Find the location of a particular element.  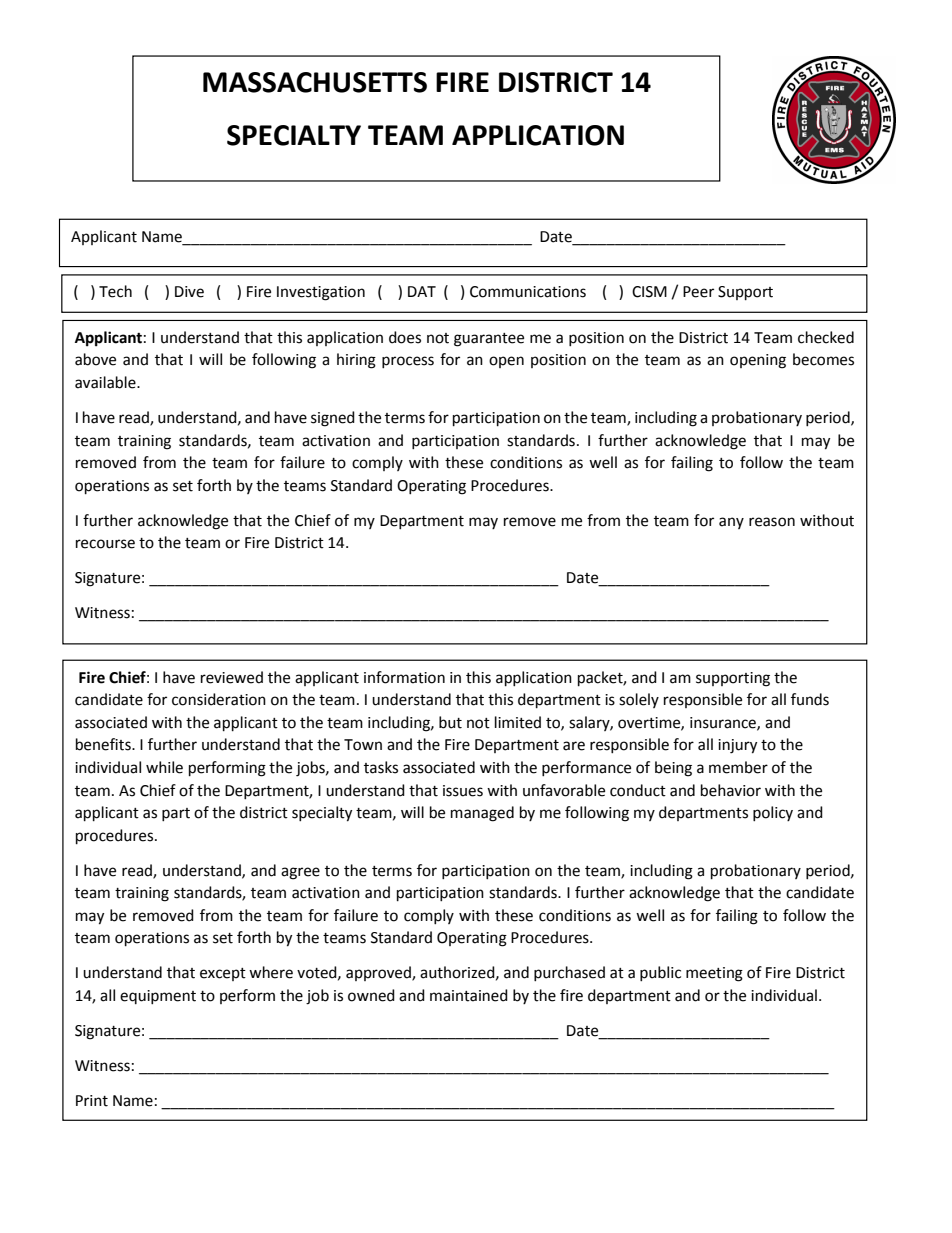

while is located at coordinates (164, 767).
